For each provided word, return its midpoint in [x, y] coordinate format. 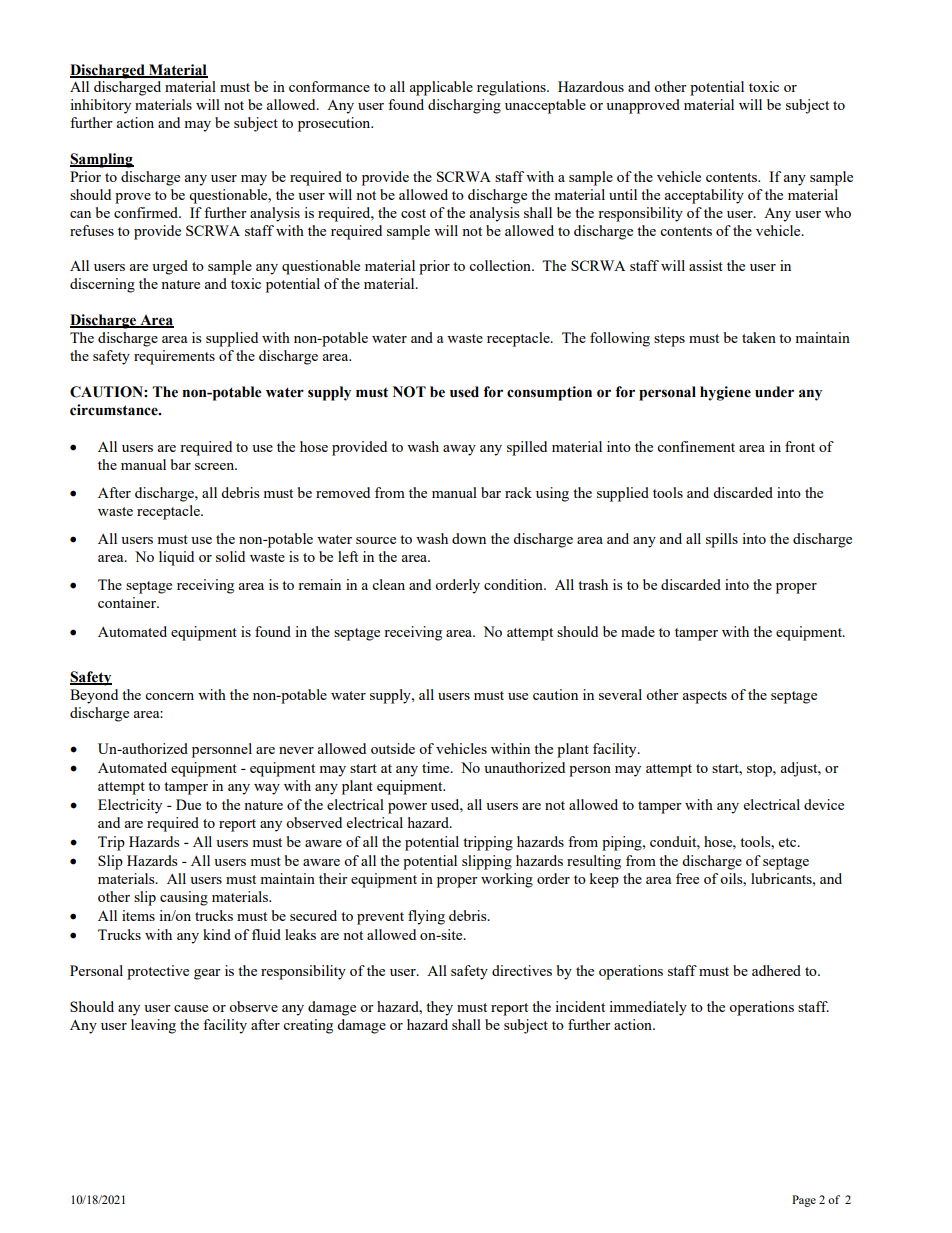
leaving [153, 1026]
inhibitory [100, 106]
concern [169, 696]
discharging [464, 106]
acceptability [704, 196]
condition [514, 584]
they [439, 1008]
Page [804, 1201]
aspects [704, 697]
